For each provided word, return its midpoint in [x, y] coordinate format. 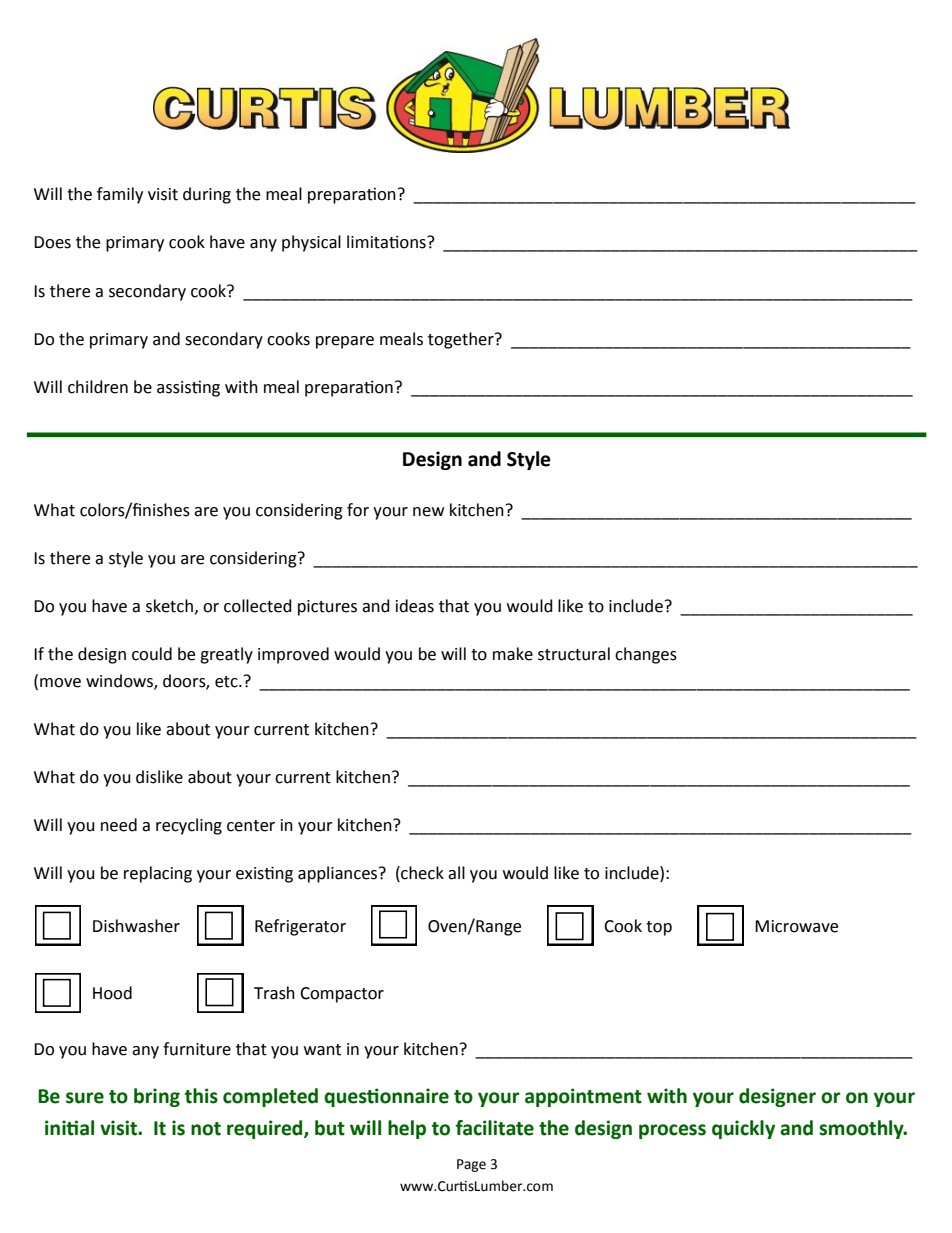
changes [646, 655]
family [120, 195]
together [462, 340]
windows [120, 682]
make [513, 654]
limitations [387, 242]
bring [157, 1097]
